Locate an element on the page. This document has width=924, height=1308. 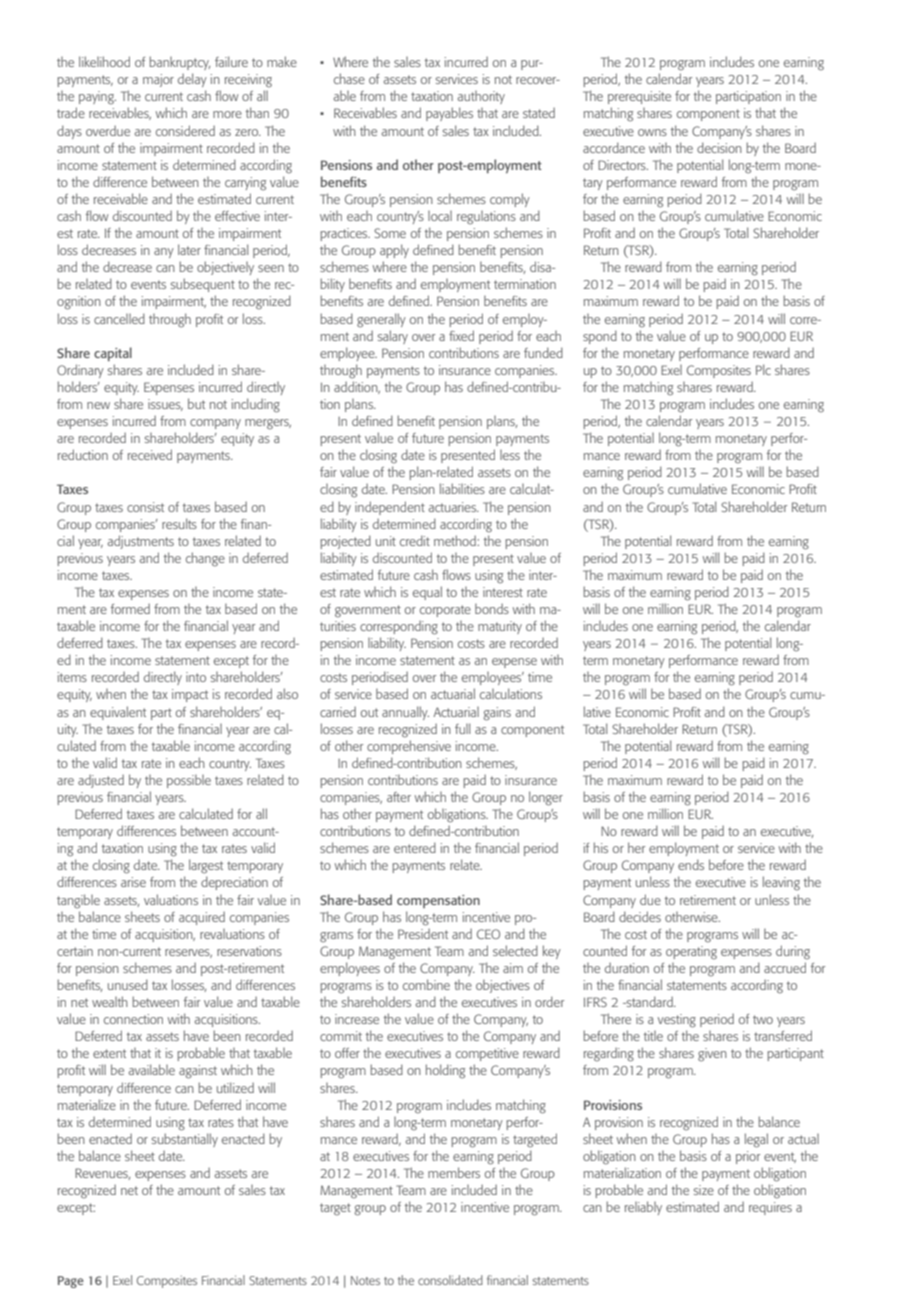
size is located at coordinates (704, 1190).
